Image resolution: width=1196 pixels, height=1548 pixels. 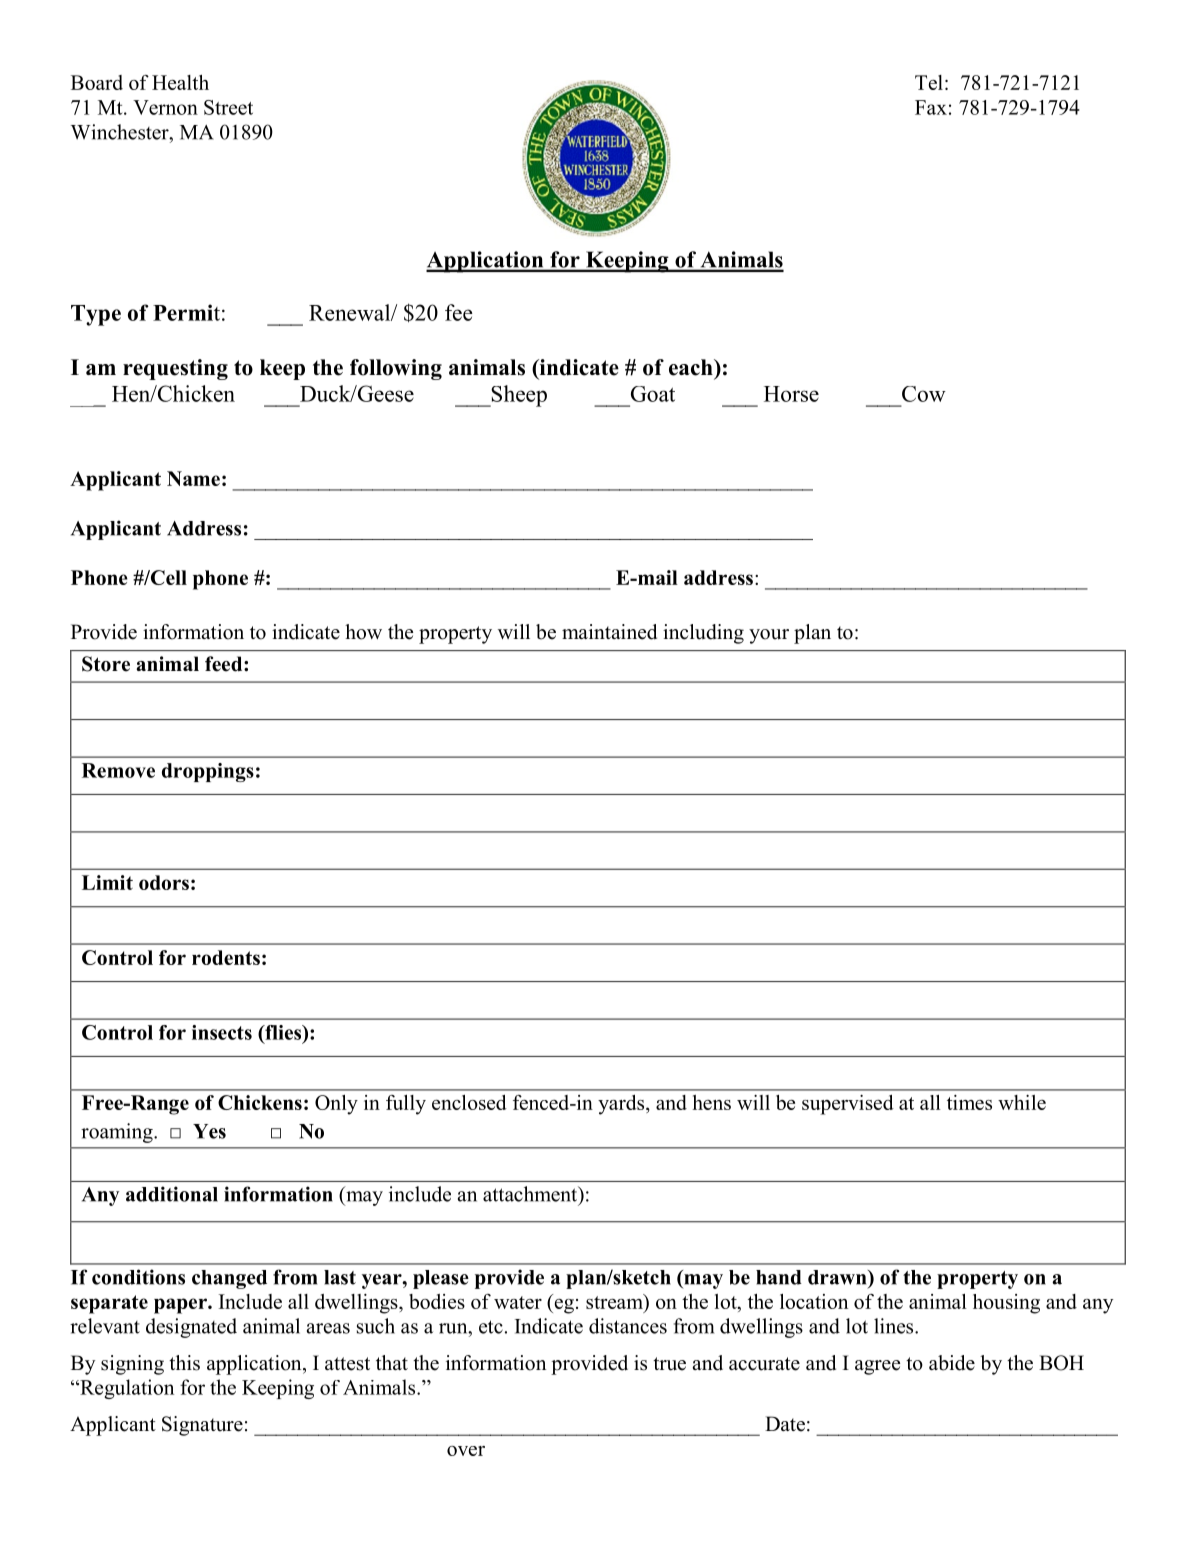 What do you see at coordinates (929, 82) in the page?
I see `Tel` at bounding box center [929, 82].
